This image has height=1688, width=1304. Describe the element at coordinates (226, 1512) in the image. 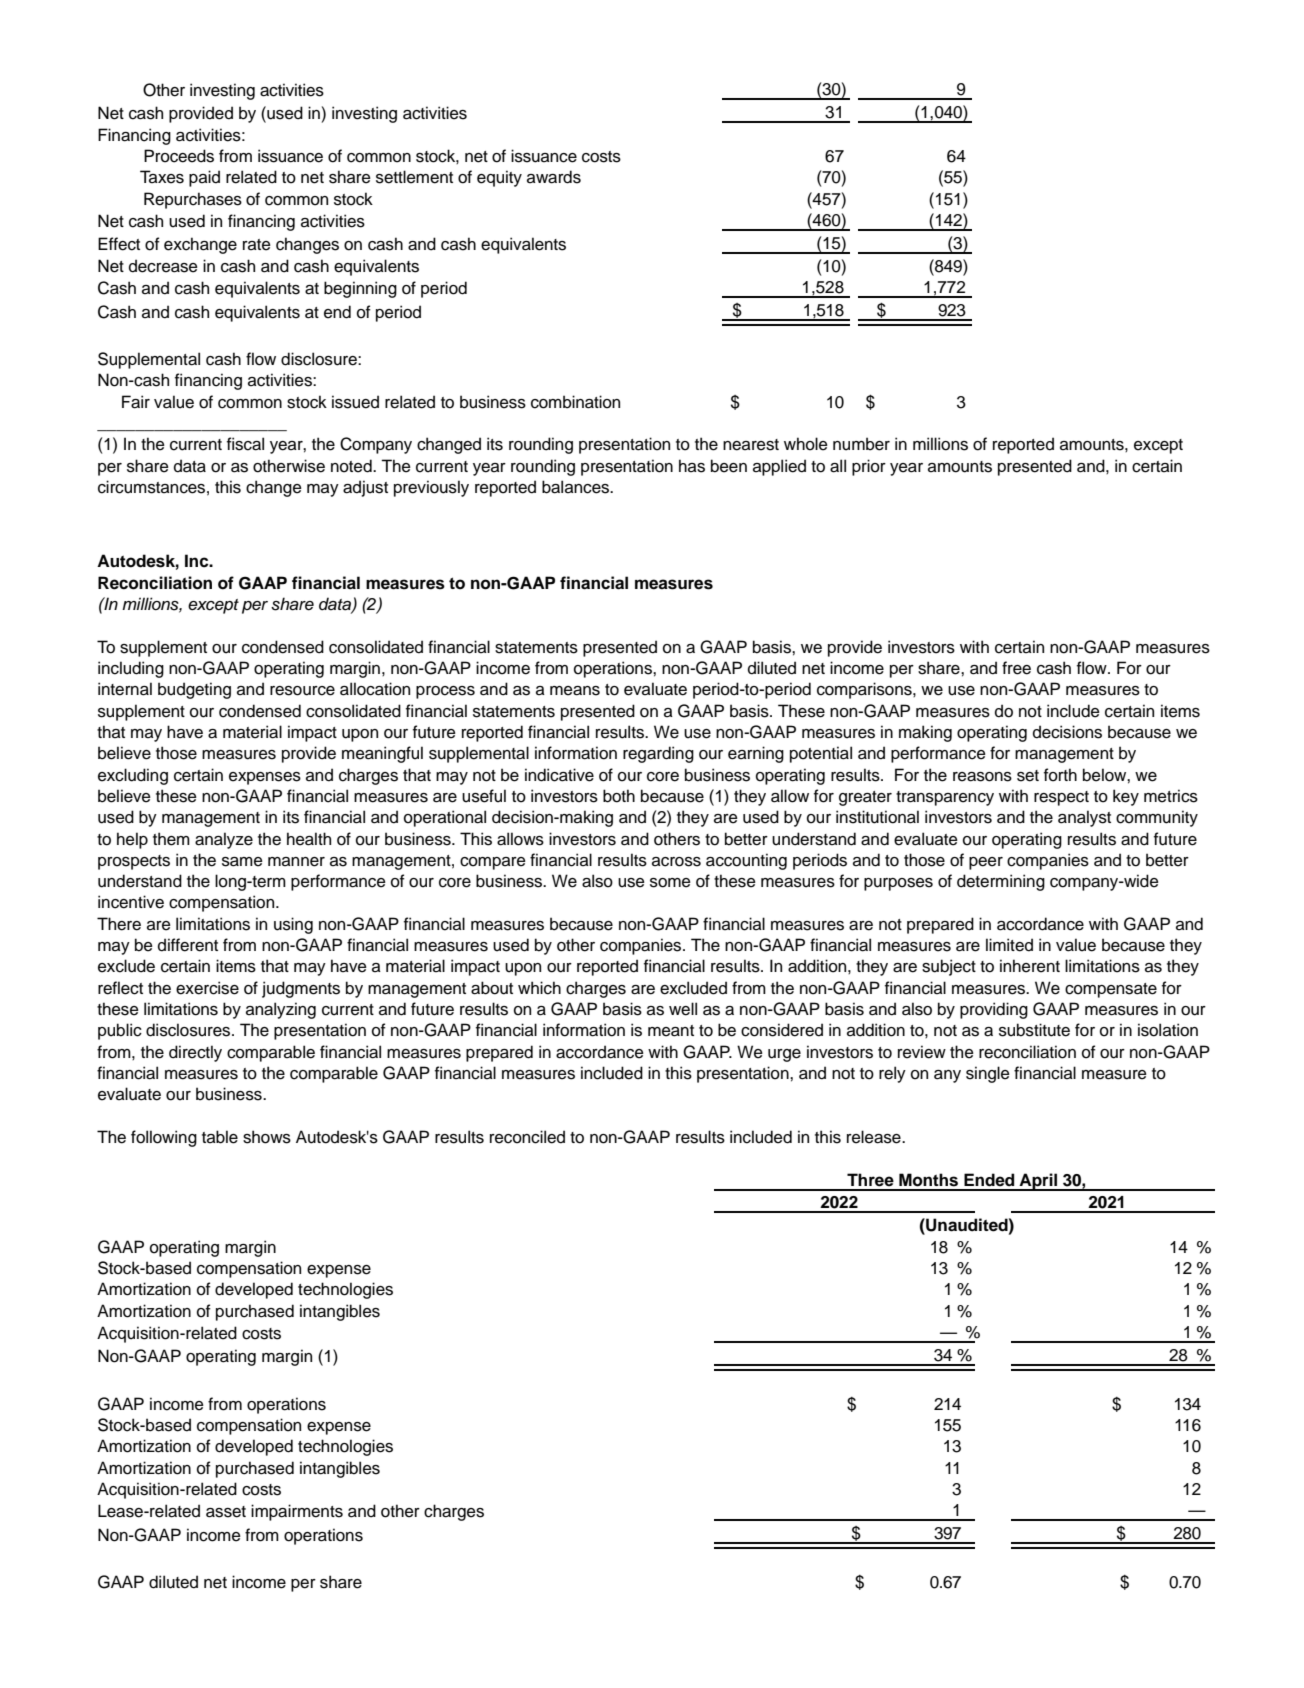

I see `asset` at that location.
